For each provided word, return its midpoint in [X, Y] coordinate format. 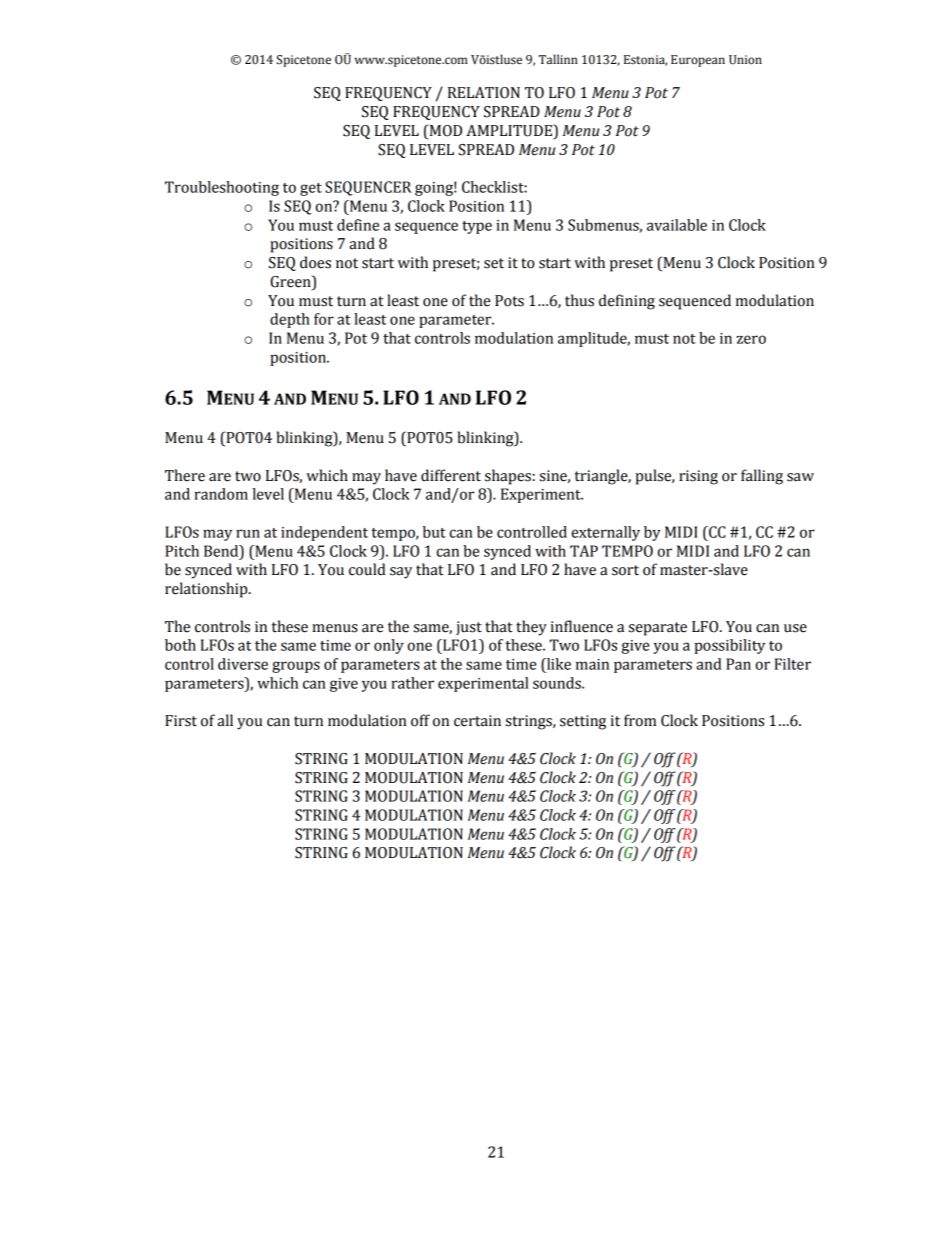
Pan [738, 664]
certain [477, 721]
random [221, 494]
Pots [509, 301]
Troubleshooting [222, 188]
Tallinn [558, 59]
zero [751, 339]
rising [698, 477]
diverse [243, 664]
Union [745, 60]
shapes [508, 477]
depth [290, 320]
